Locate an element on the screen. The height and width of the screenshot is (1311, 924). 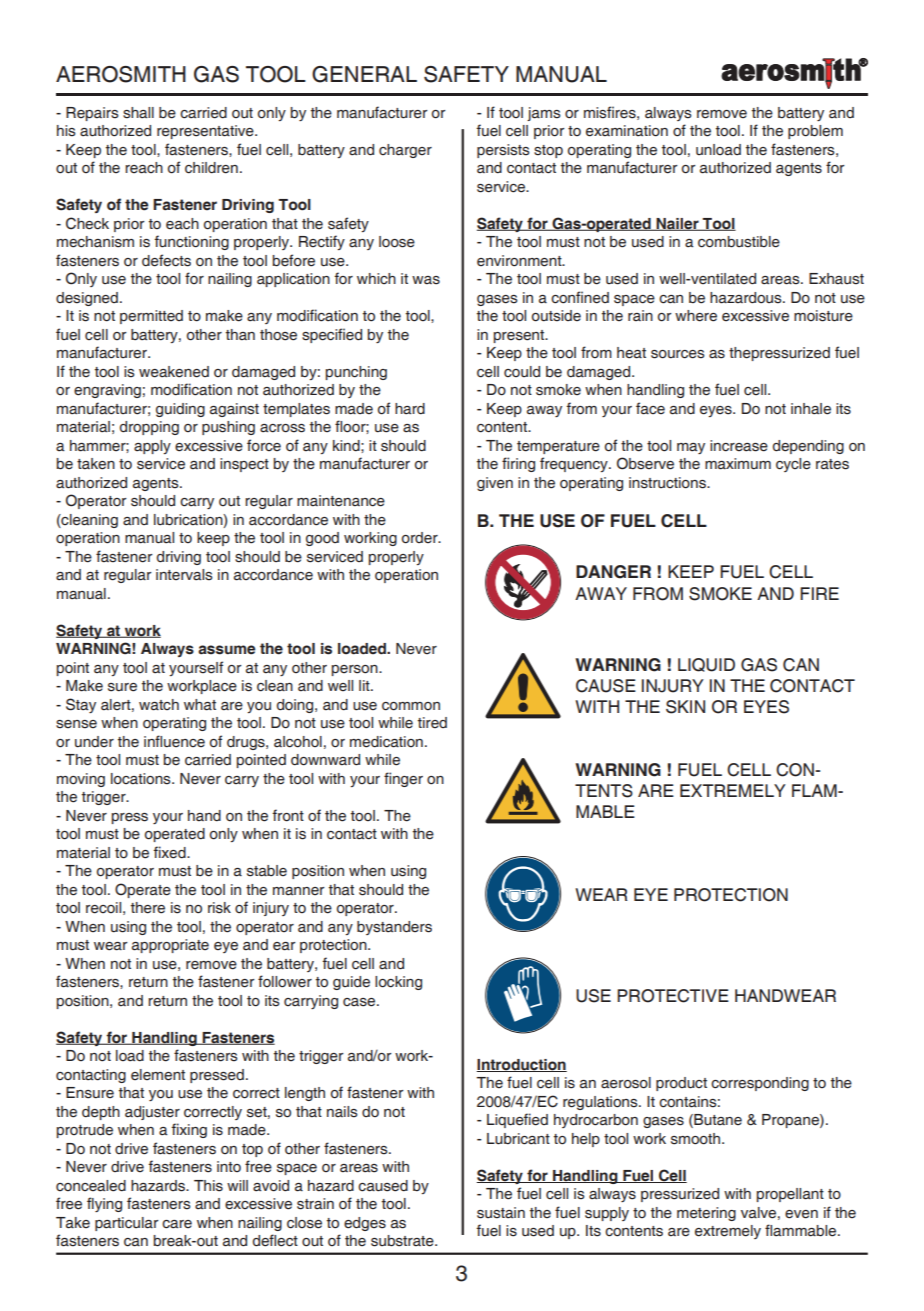
SKIN is located at coordinates (685, 707).
